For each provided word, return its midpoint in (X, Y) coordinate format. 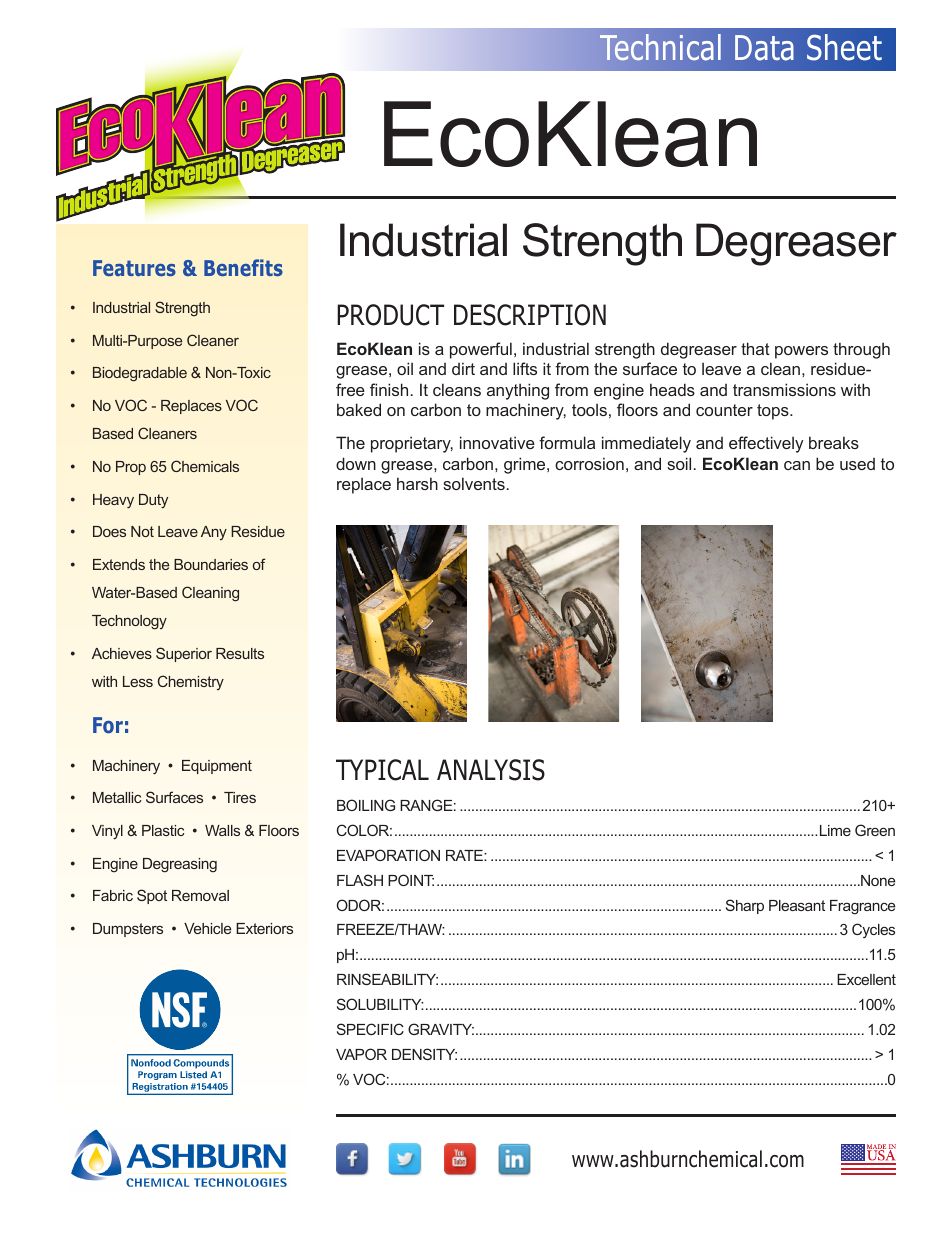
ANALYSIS (491, 770)
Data (764, 48)
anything (518, 391)
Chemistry (191, 682)
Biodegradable (140, 374)
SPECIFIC (370, 1029)
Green (875, 830)
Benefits (243, 267)
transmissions (784, 389)
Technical (660, 47)
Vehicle (207, 928)
